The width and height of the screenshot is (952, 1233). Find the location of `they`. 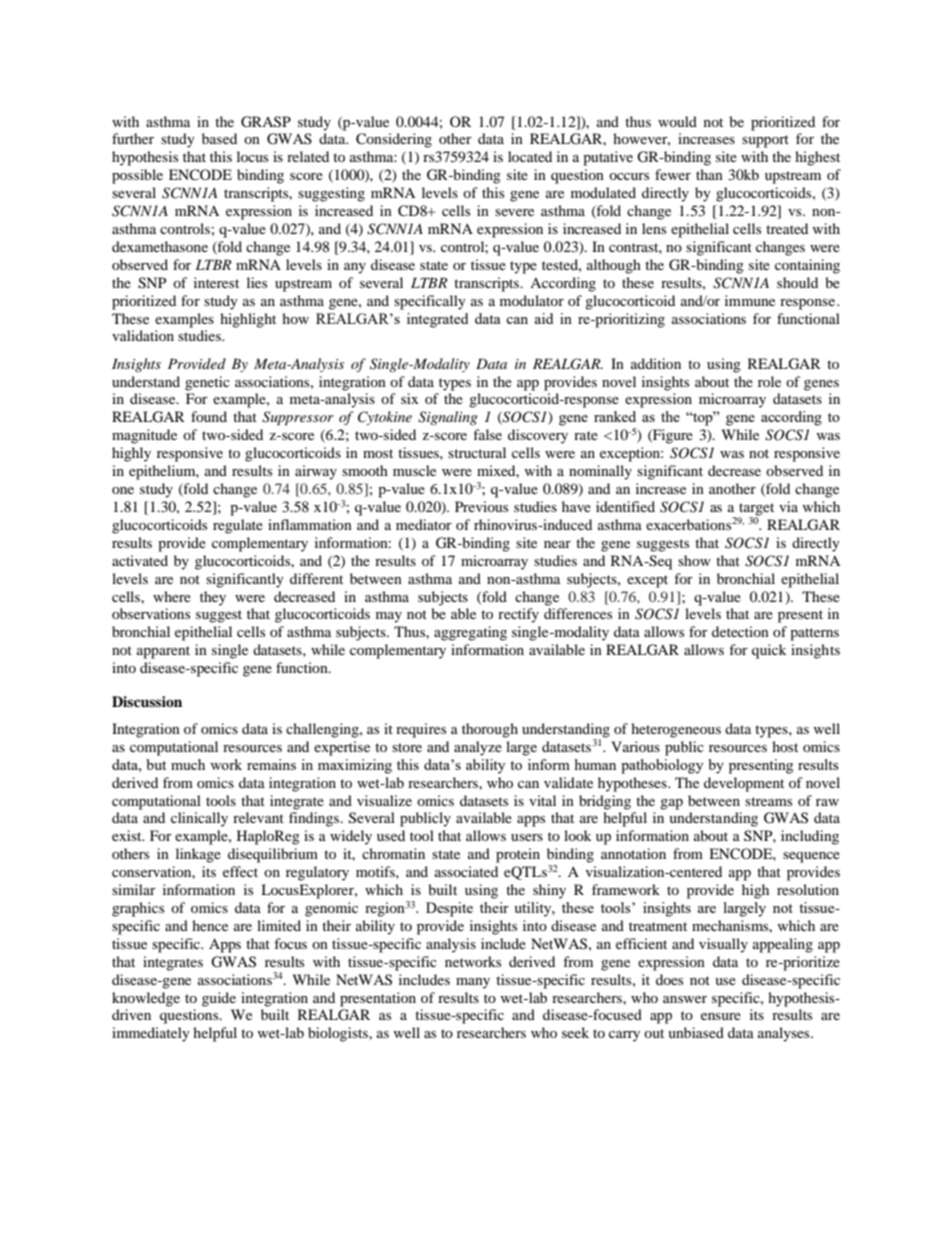

they is located at coordinates (213, 598).
